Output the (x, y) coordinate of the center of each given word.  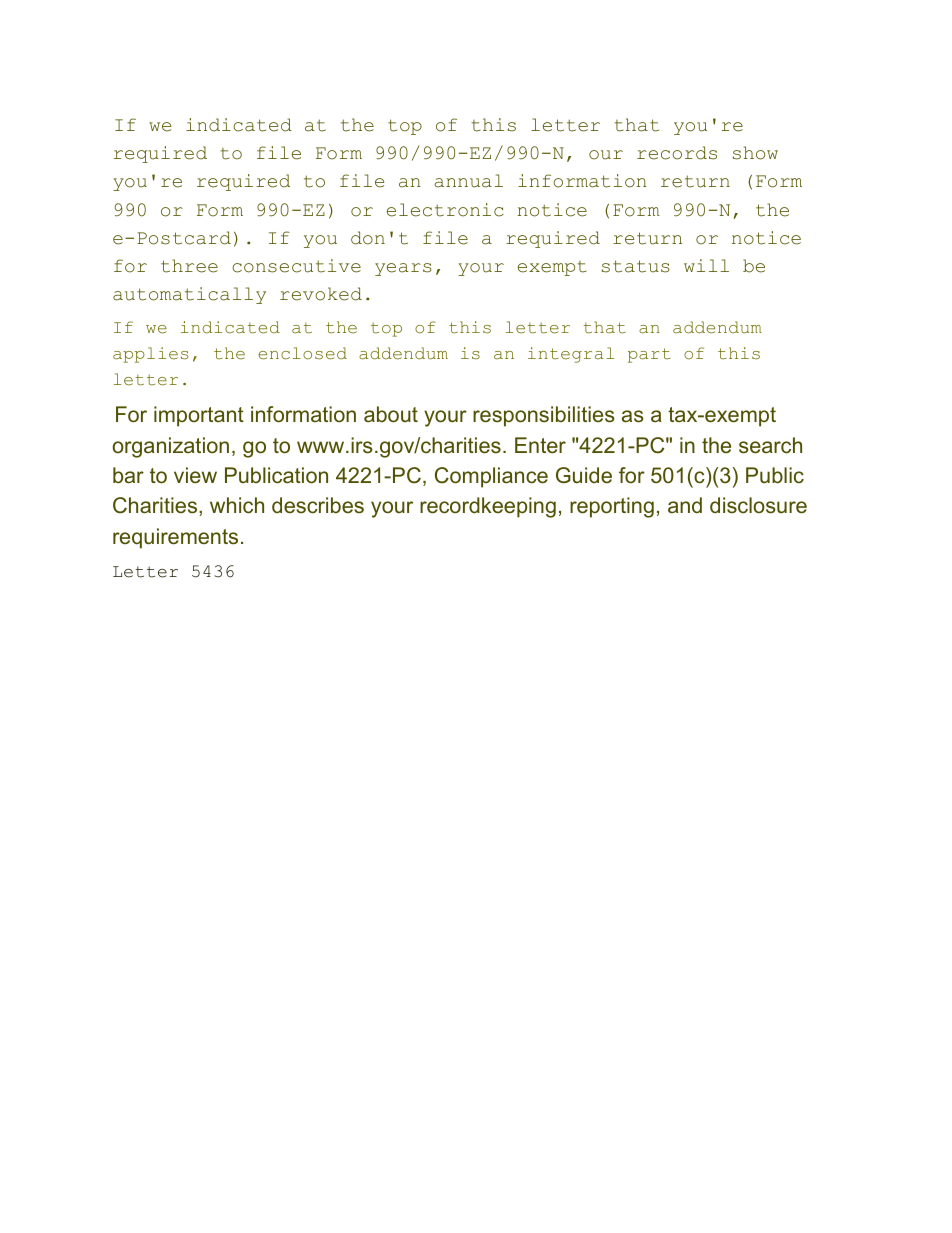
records (677, 153)
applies (150, 355)
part (649, 355)
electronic (445, 210)
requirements (175, 538)
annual (468, 181)
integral (571, 355)
